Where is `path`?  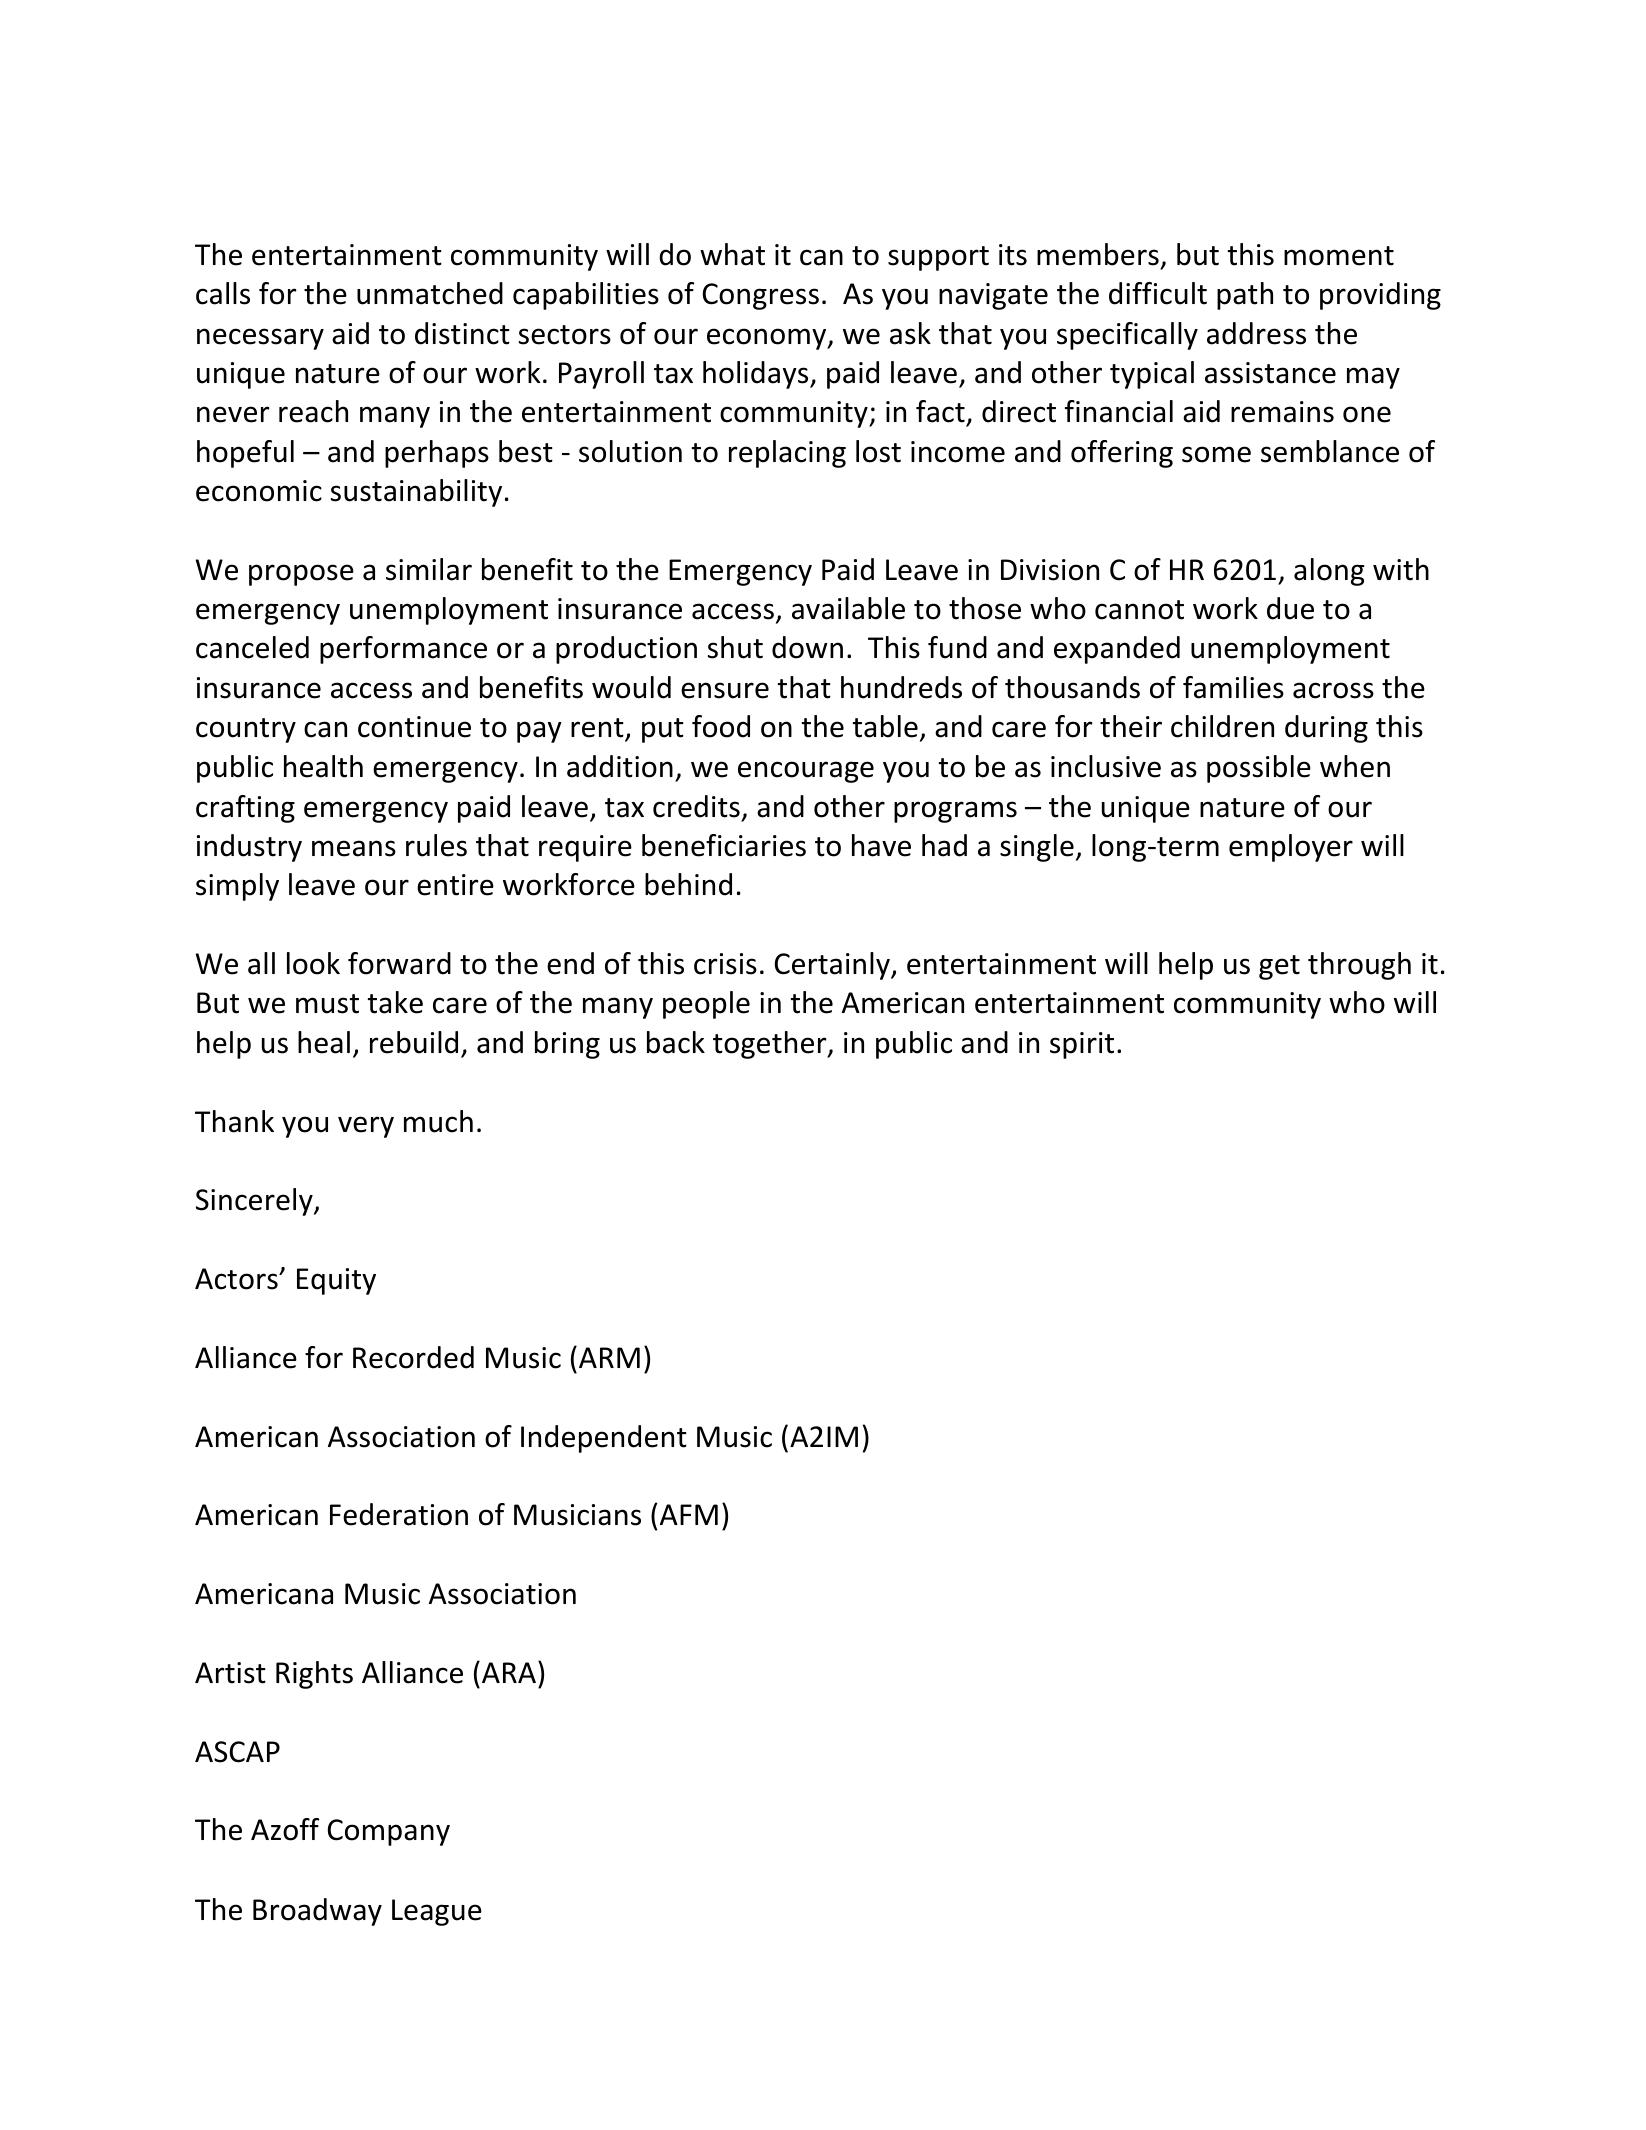 path is located at coordinates (1245, 296).
